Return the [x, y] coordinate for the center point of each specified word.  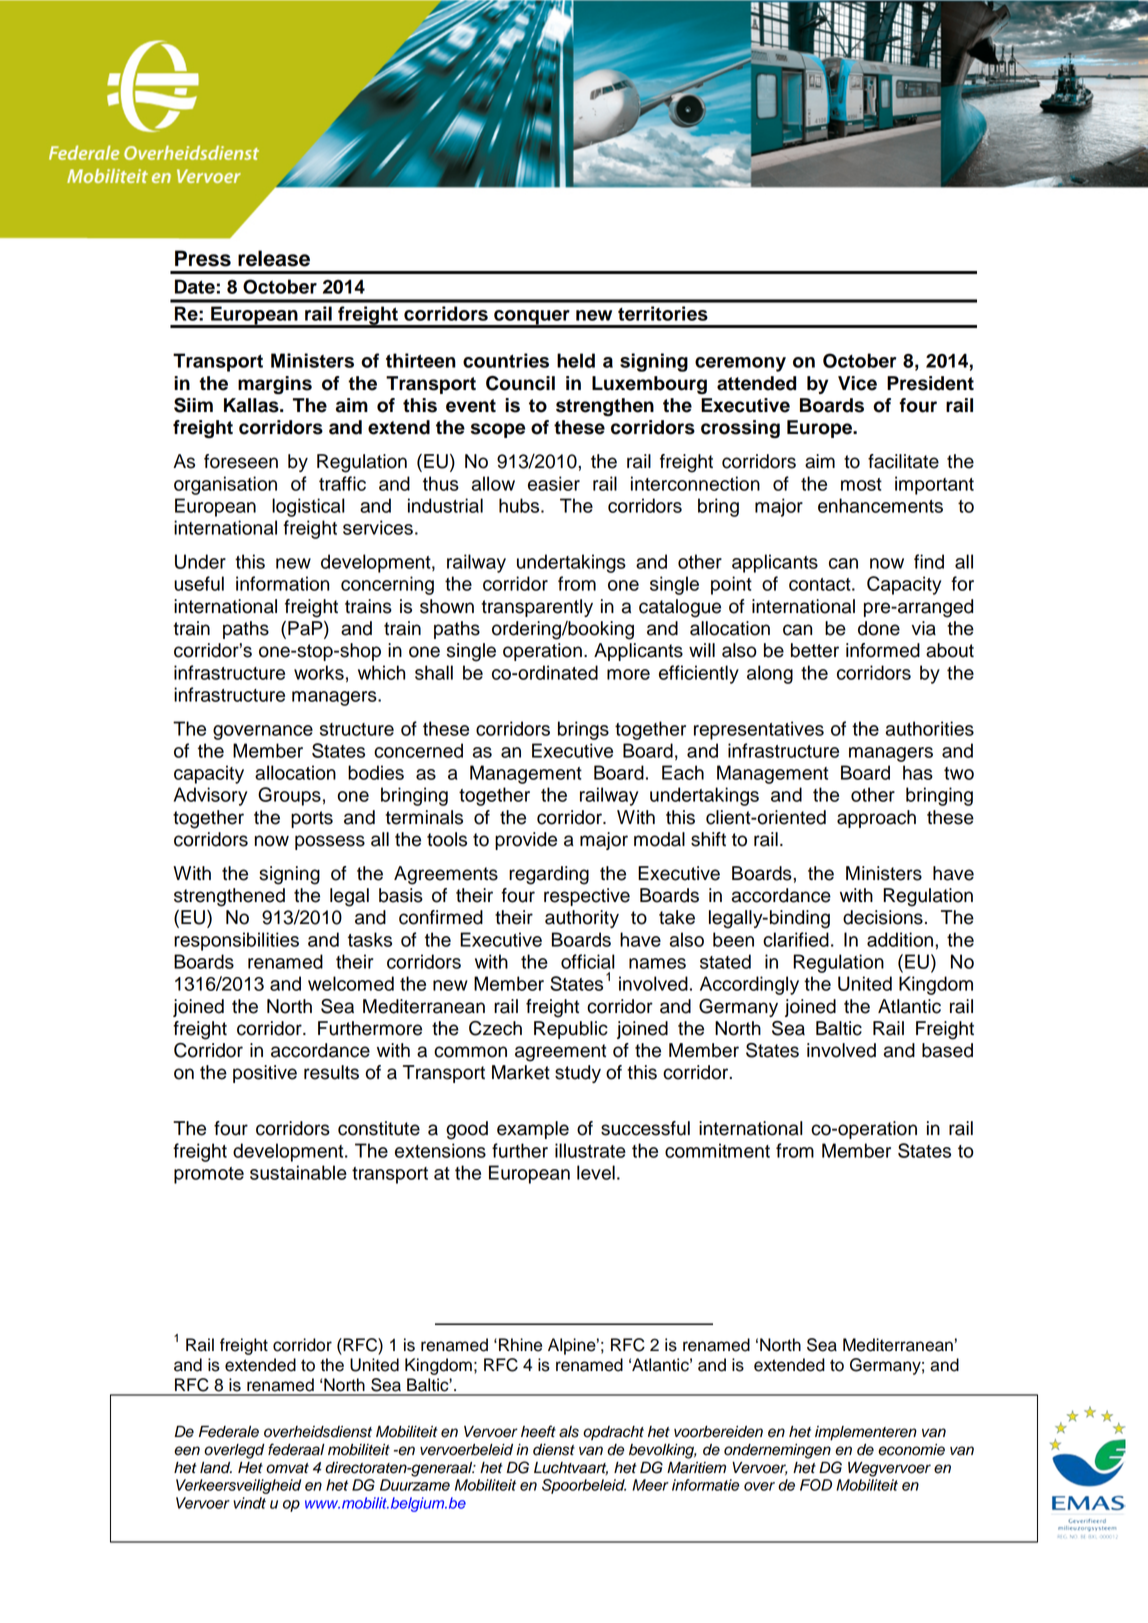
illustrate [590, 1150]
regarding [549, 875]
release [274, 258]
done [879, 628]
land [216, 1468]
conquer [532, 318]
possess [330, 842]
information [282, 583]
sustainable [298, 1172]
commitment [717, 1150]
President [930, 383]
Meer [650, 1485]
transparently [537, 608]
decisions [883, 917]
